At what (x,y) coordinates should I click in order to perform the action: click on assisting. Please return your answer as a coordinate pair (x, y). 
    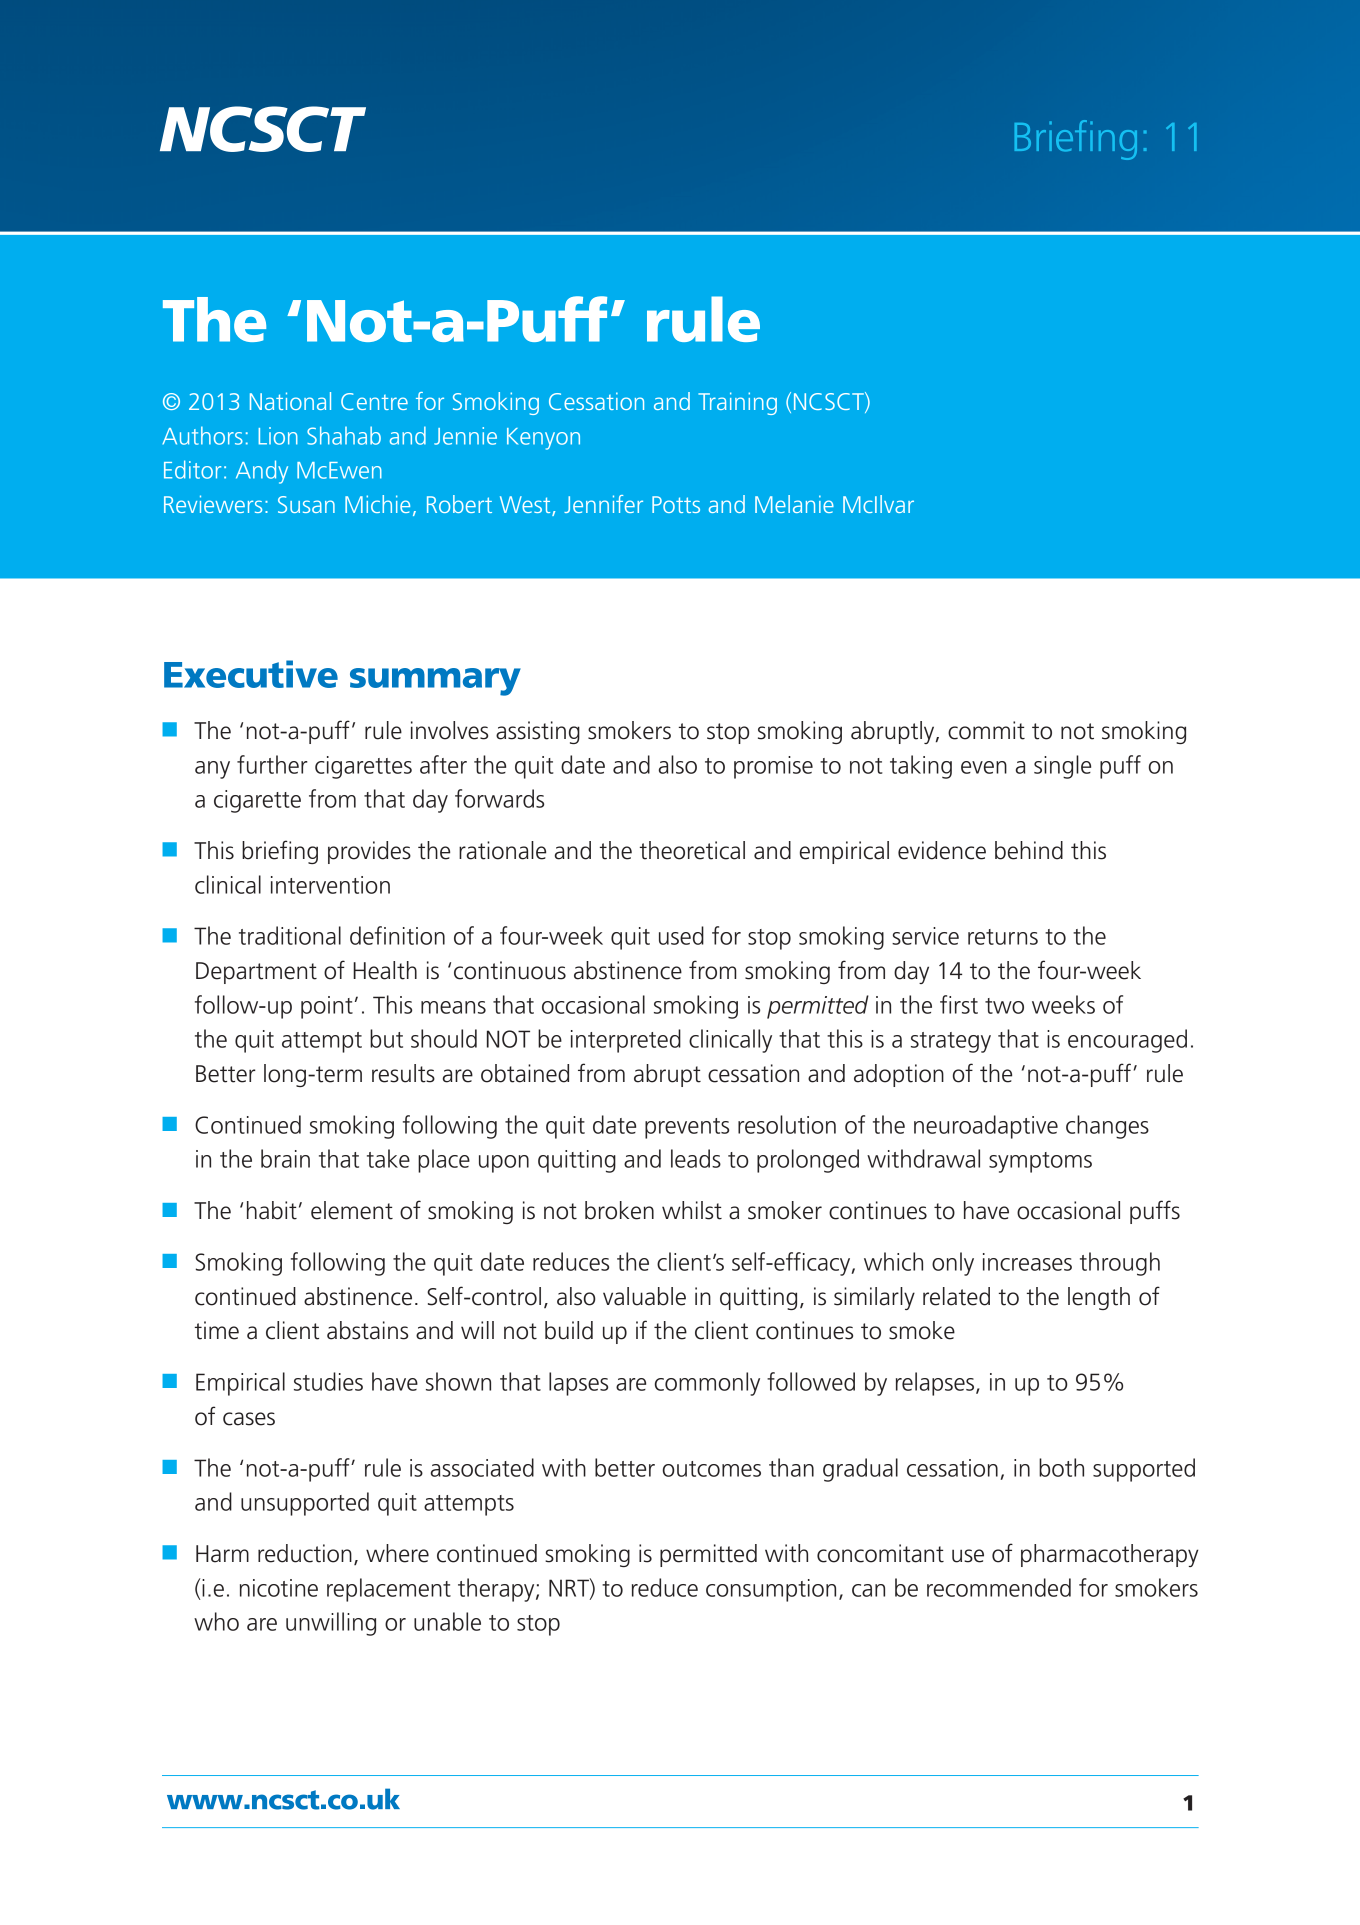
    Looking at the image, I should click on (538, 732).
